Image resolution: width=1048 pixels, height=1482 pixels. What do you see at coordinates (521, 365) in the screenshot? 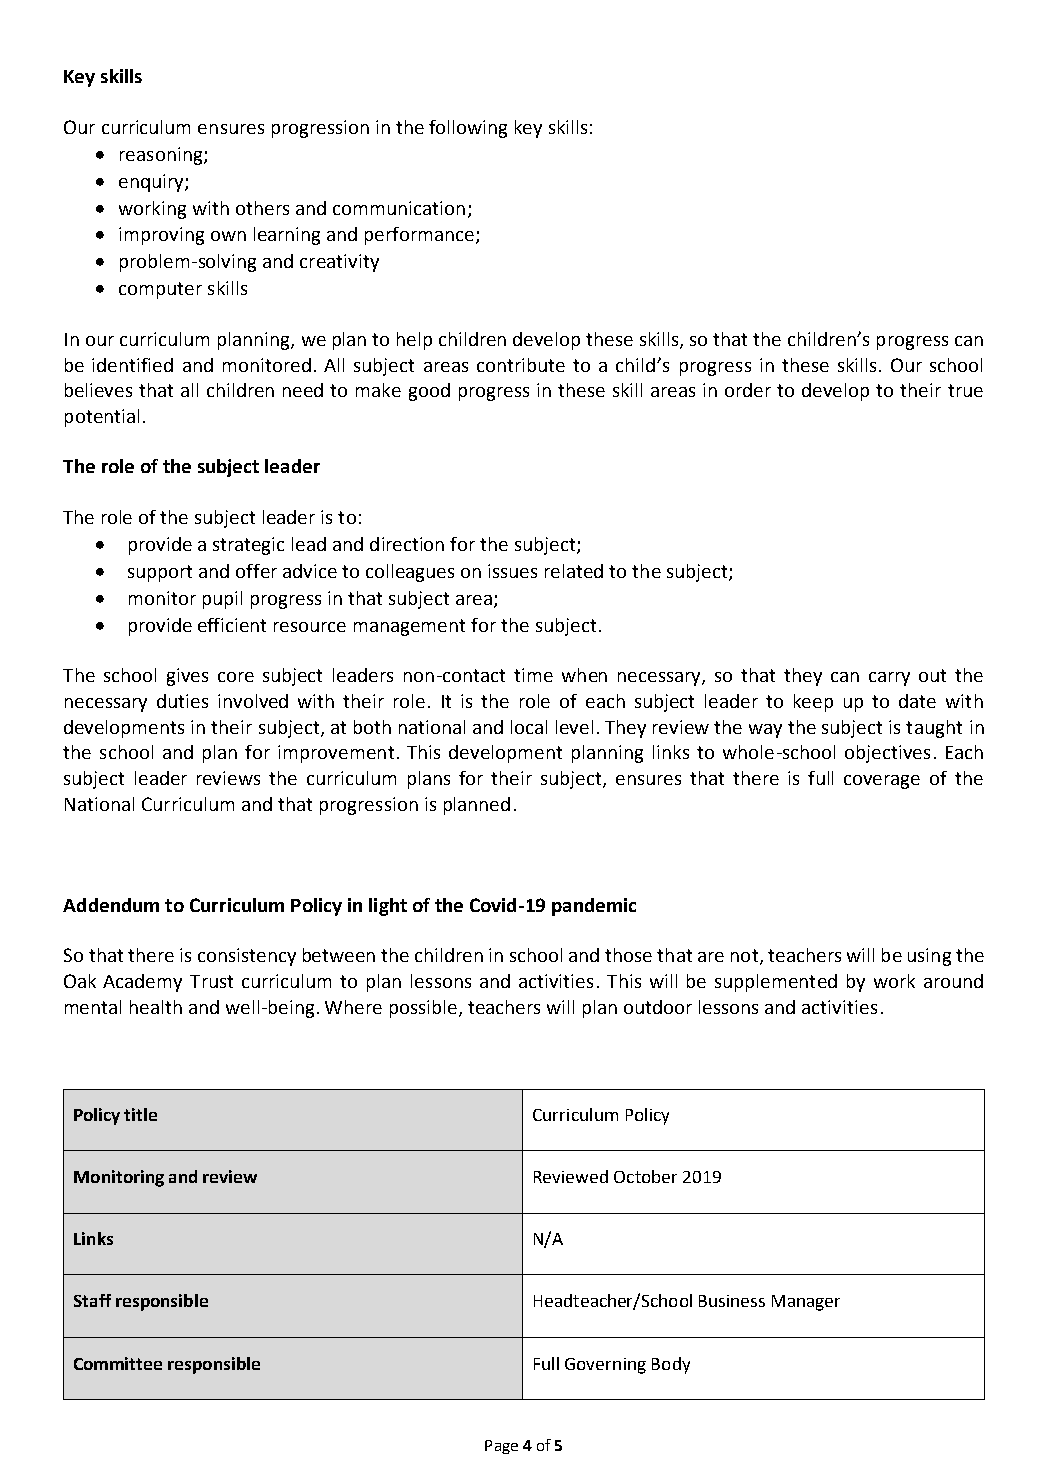
I see `contribute` at bounding box center [521, 365].
